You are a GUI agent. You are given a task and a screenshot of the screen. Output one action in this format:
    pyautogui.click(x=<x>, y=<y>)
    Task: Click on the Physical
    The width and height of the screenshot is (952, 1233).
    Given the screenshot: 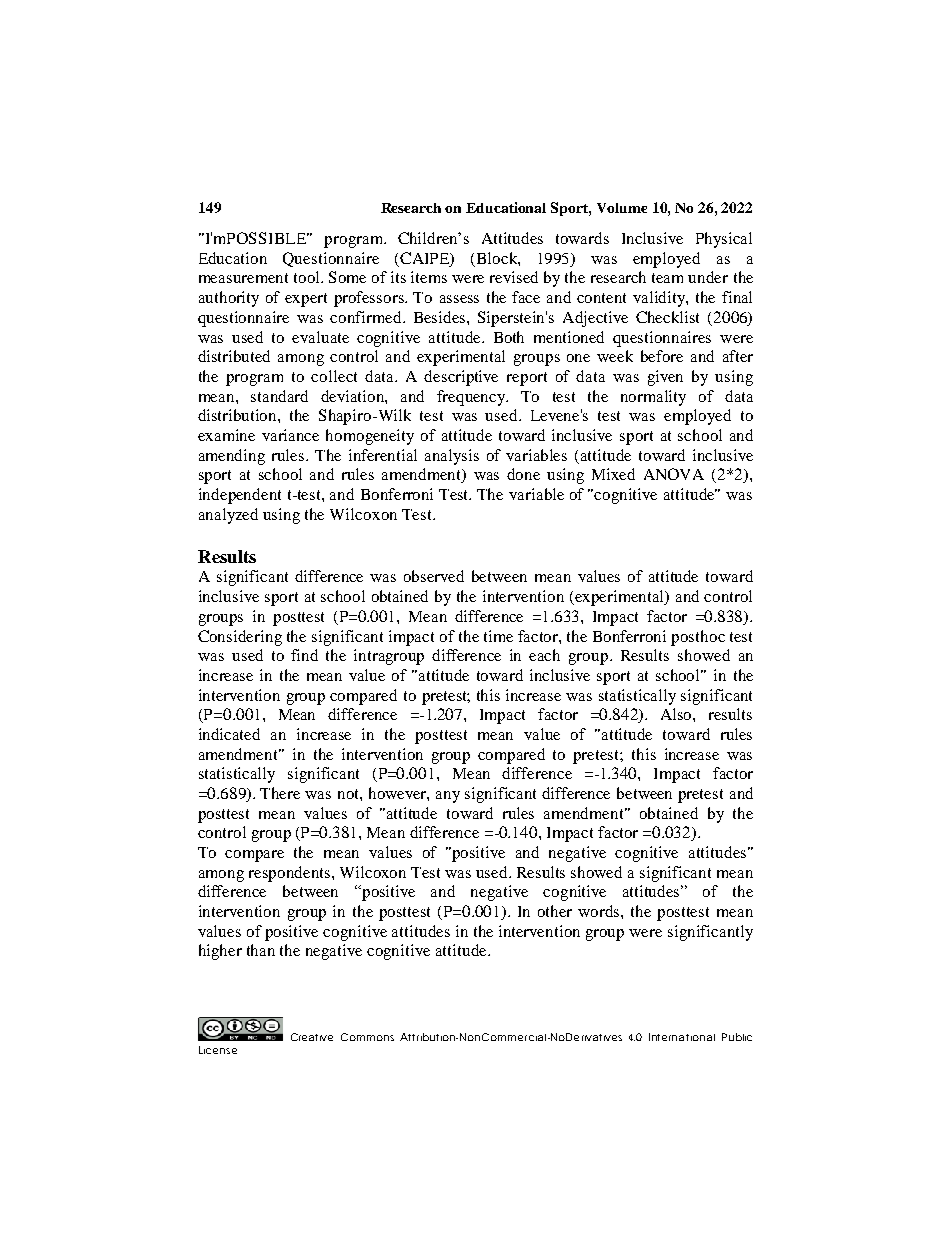 What is the action you would take?
    pyautogui.click(x=724, y=240)
